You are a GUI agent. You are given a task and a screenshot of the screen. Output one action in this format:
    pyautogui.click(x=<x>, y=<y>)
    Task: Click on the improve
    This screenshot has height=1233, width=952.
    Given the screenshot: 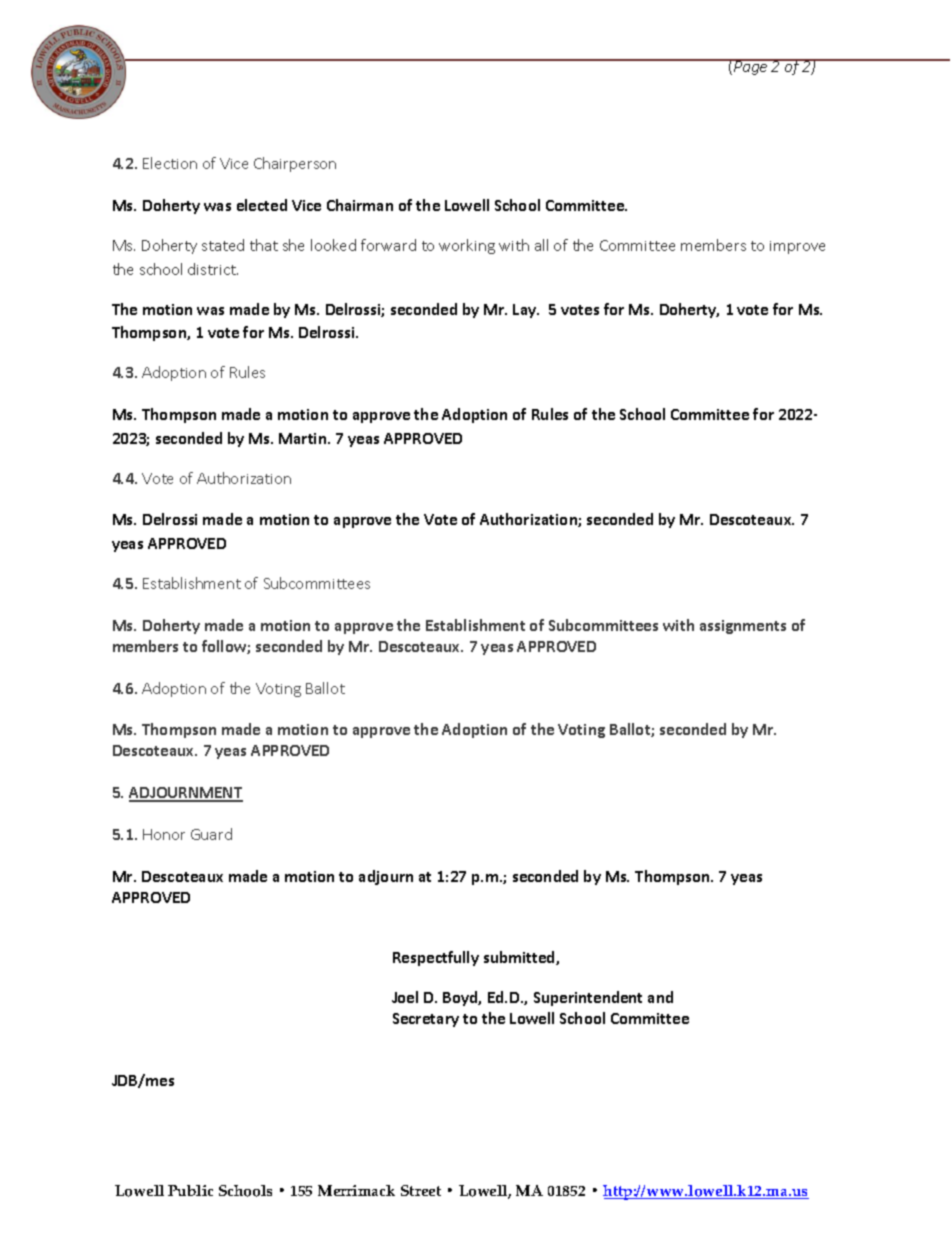 What is the action you would take?
    pyautogui.click(x=797, y=247)
